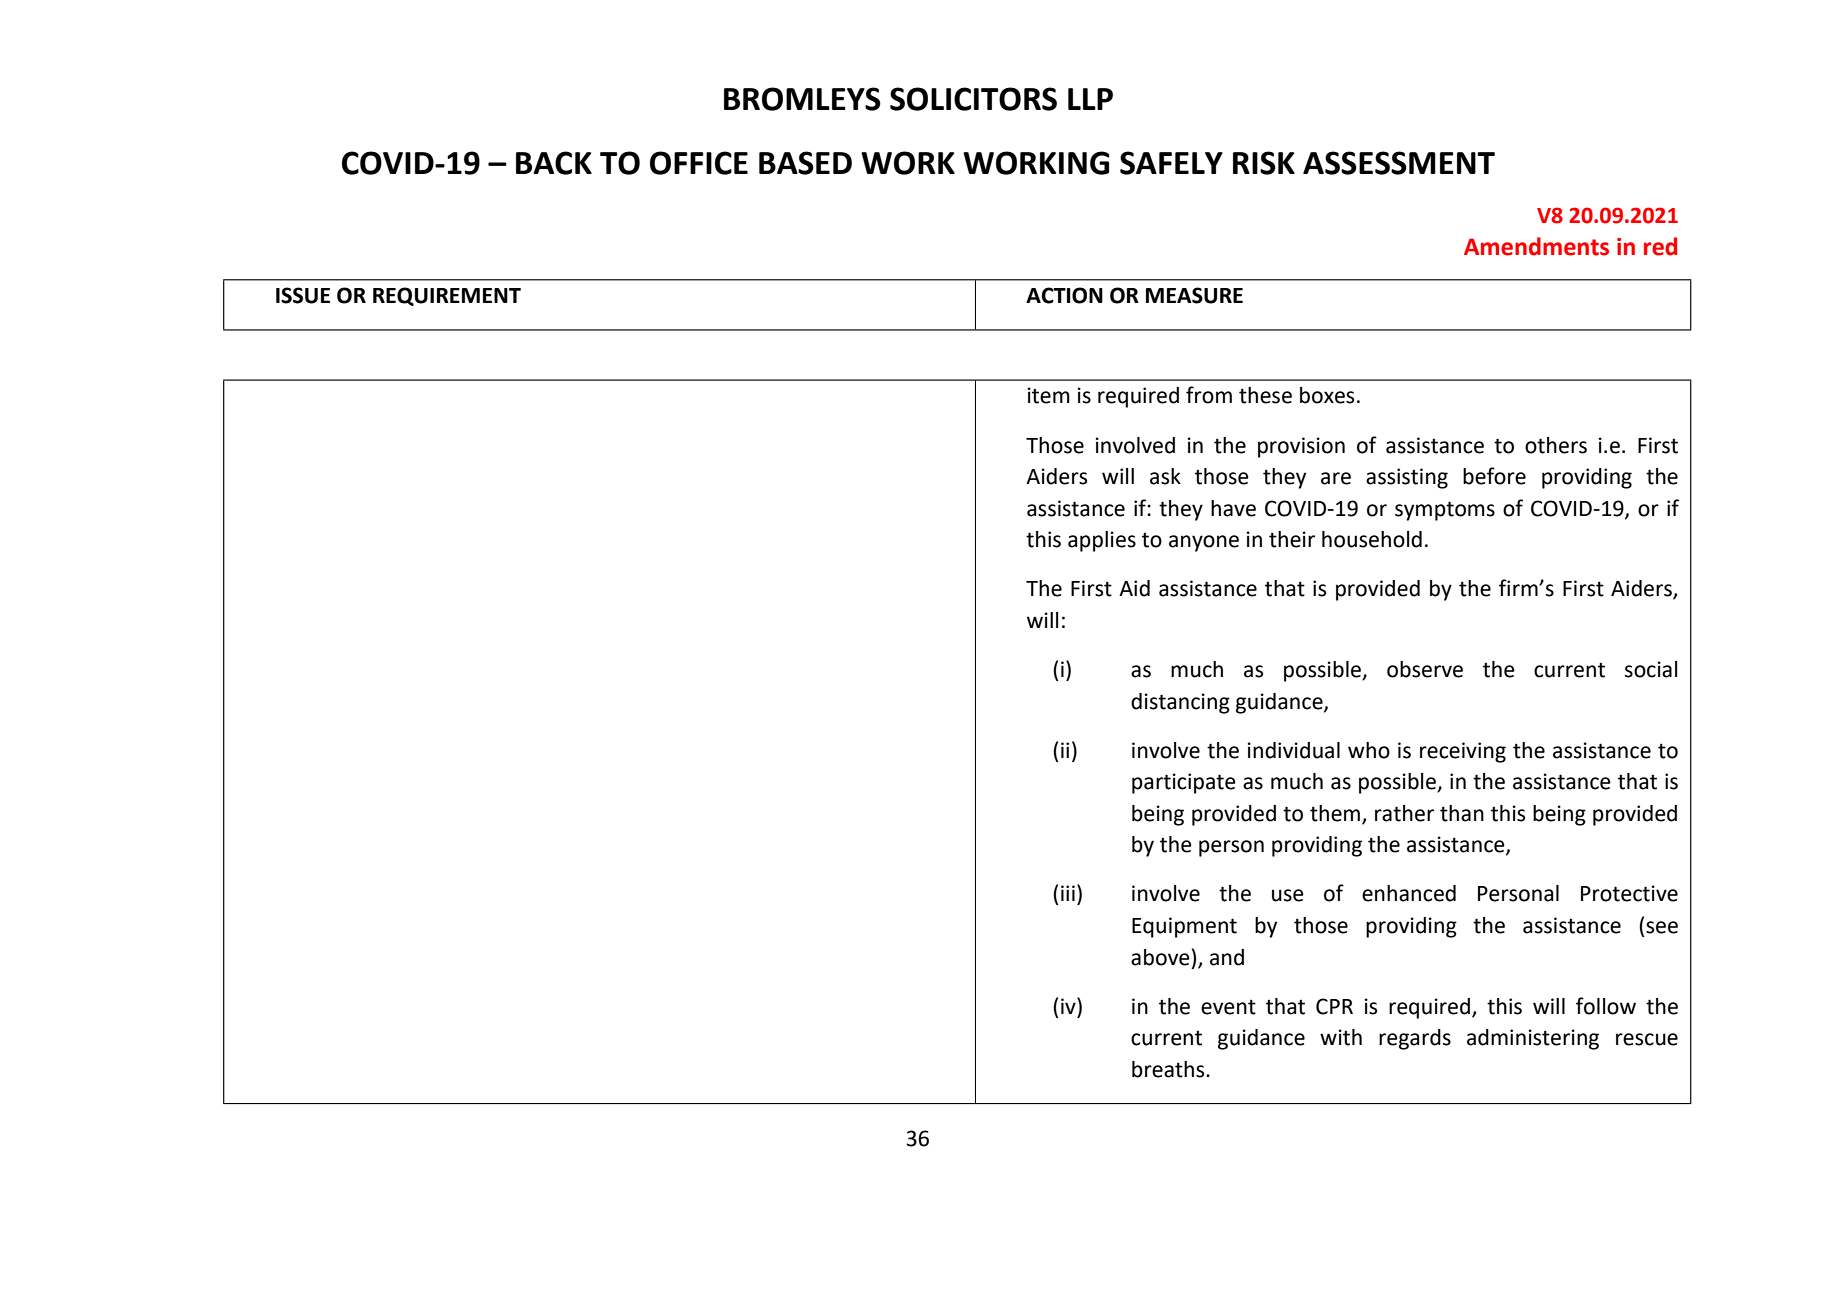  I want to click on Equipment, so click(1184, 927).
